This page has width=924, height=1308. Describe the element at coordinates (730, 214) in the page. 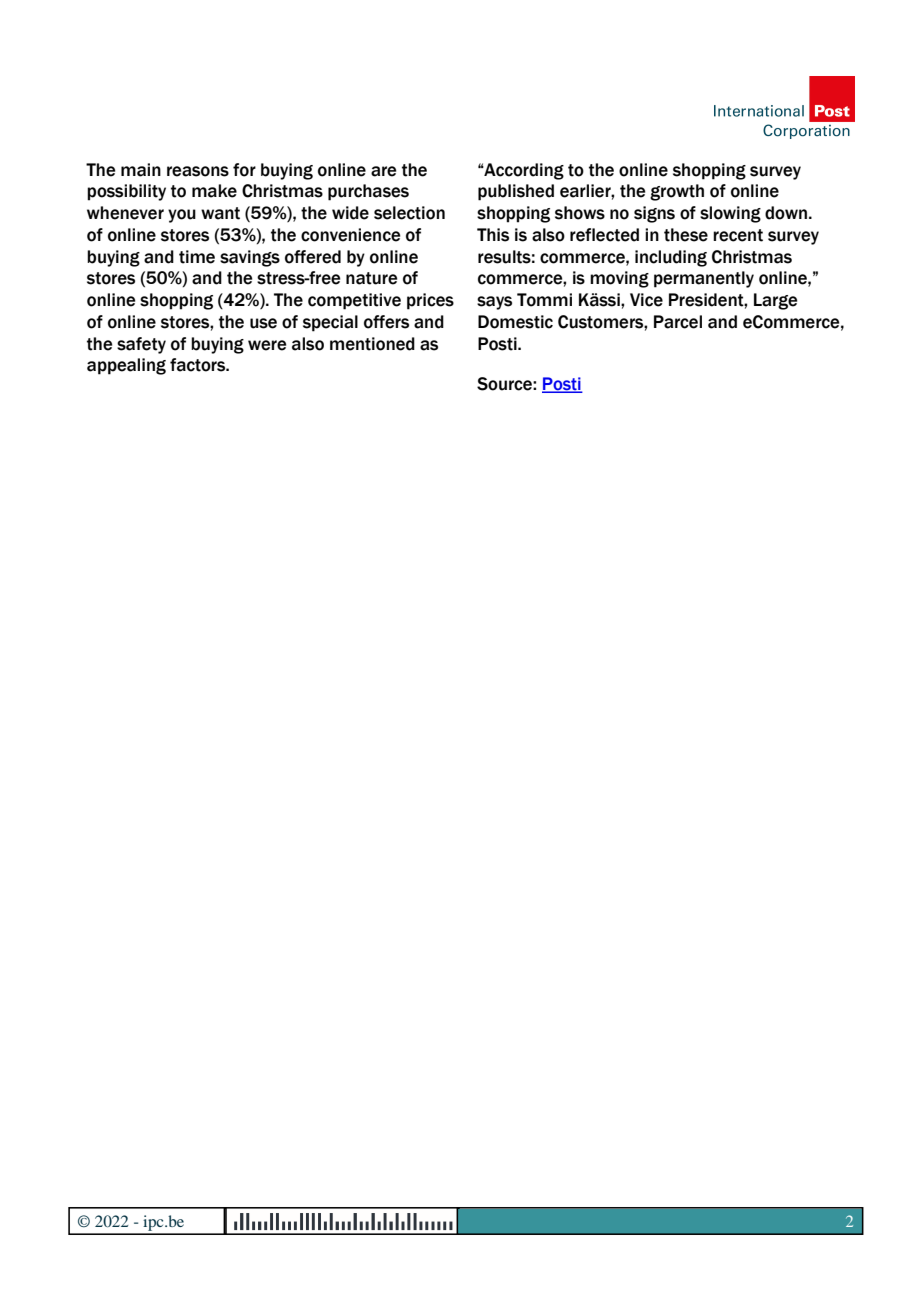

I see `slowing` at that location.
